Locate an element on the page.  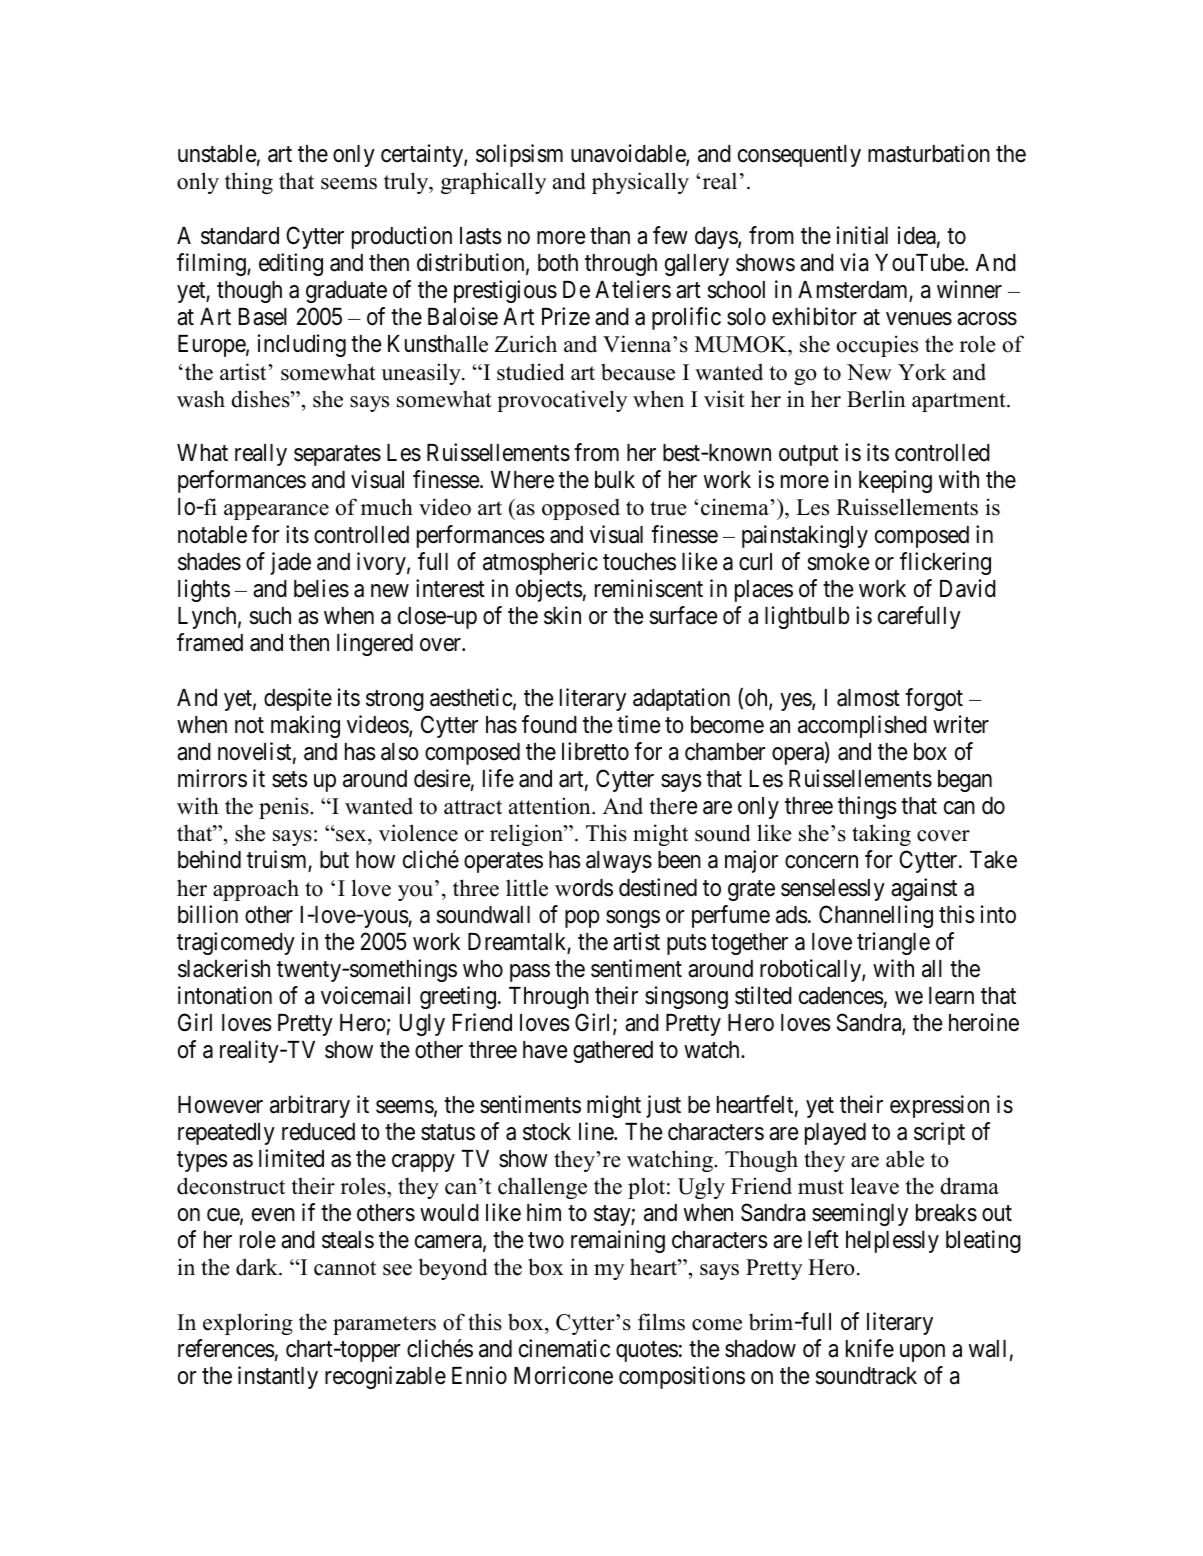
quotes is located at coordinates (647, 1352).
